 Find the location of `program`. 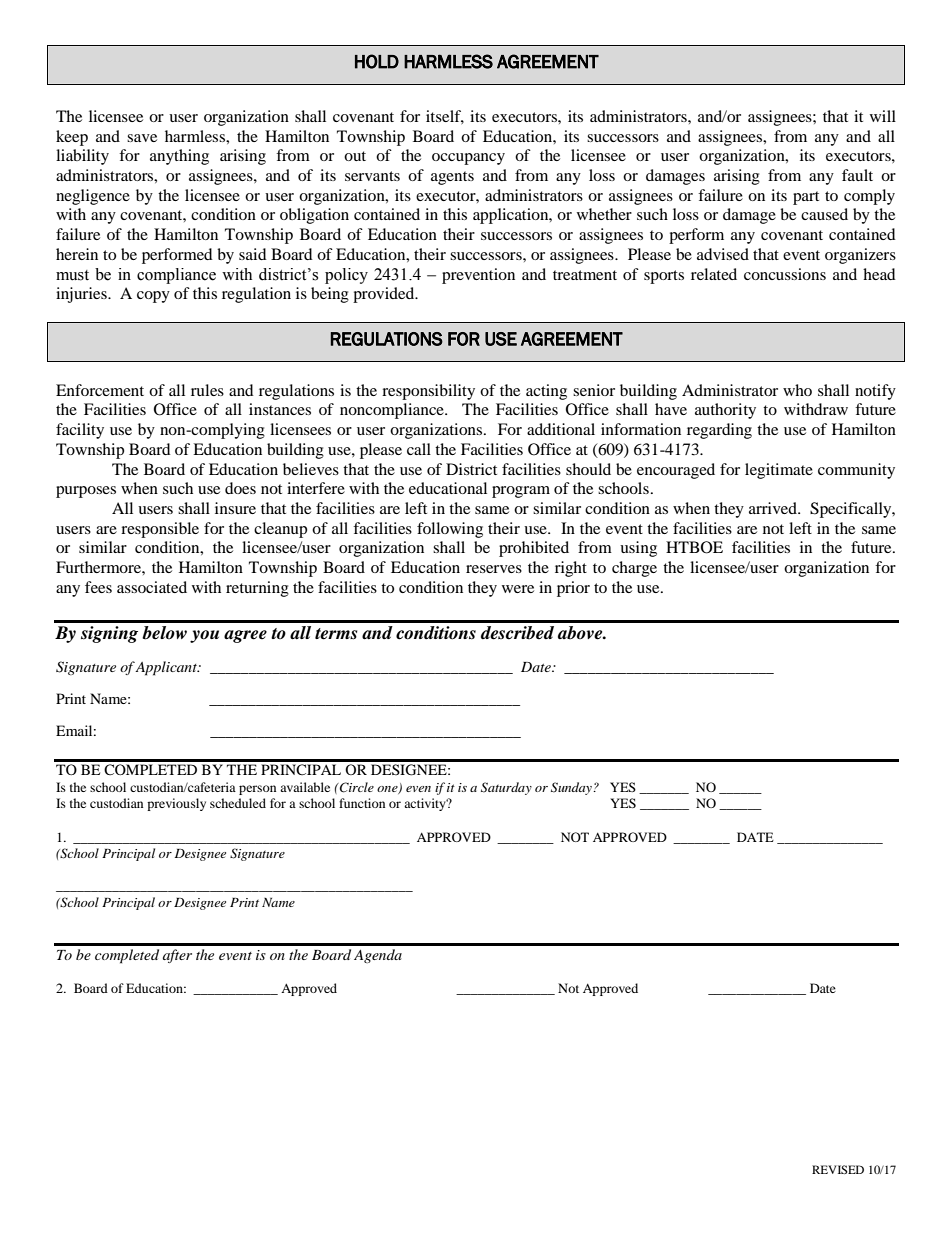

program is located at coordinates (521, 492).
